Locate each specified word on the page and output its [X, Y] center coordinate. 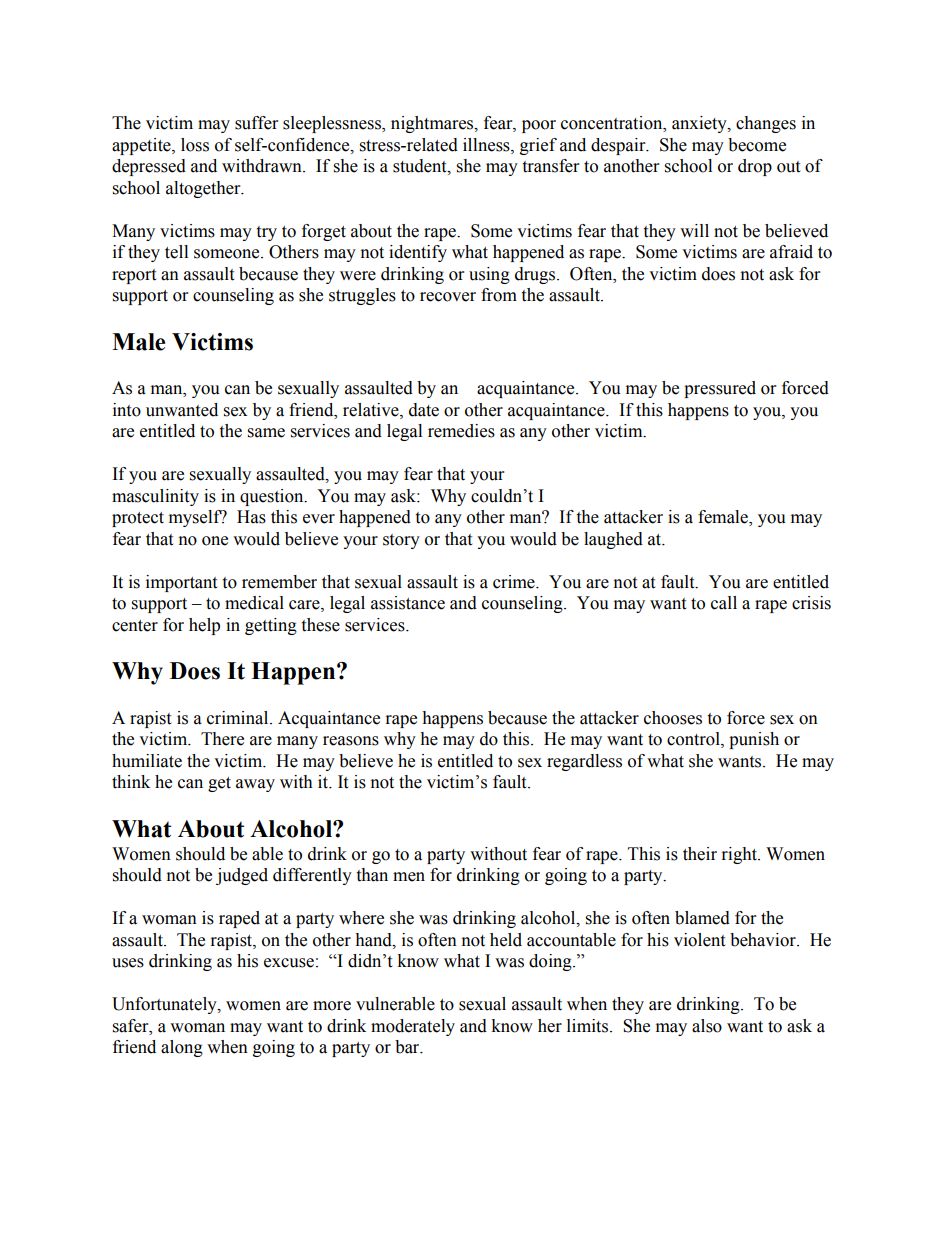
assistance [408, 603]
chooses [673, 718]
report [134, 276]
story [401, 541]
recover [448, 297]
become [757, 145]
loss [195, 145]
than [372, 875]
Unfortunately [165, 1005]
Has [251, 517]
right [740, 855]
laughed [613, 540]
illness [487, 145]
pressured [720, 389]
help [204, 626]
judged [242, 876]
